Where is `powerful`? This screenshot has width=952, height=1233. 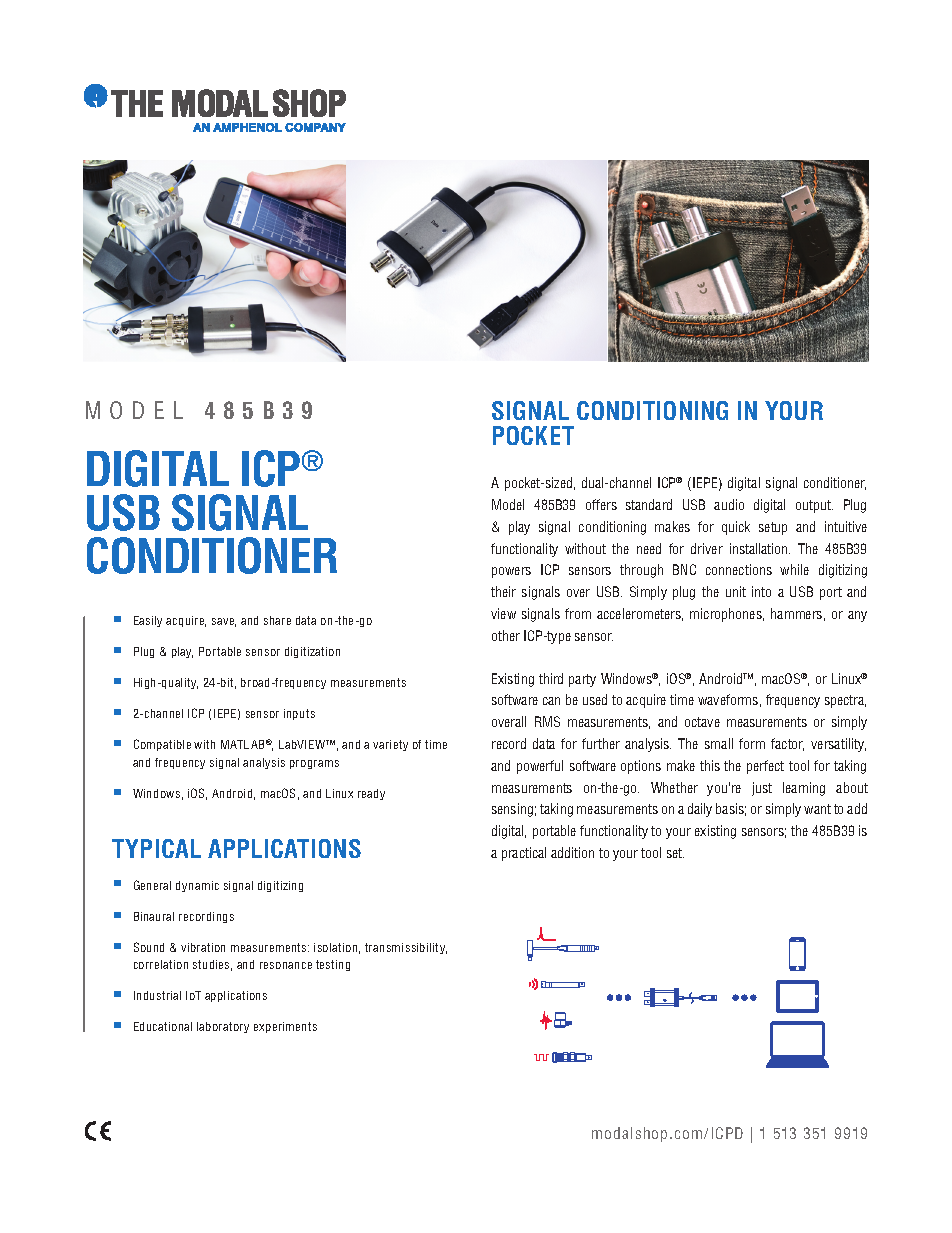 powerful is located at coordinates (540, 767).
